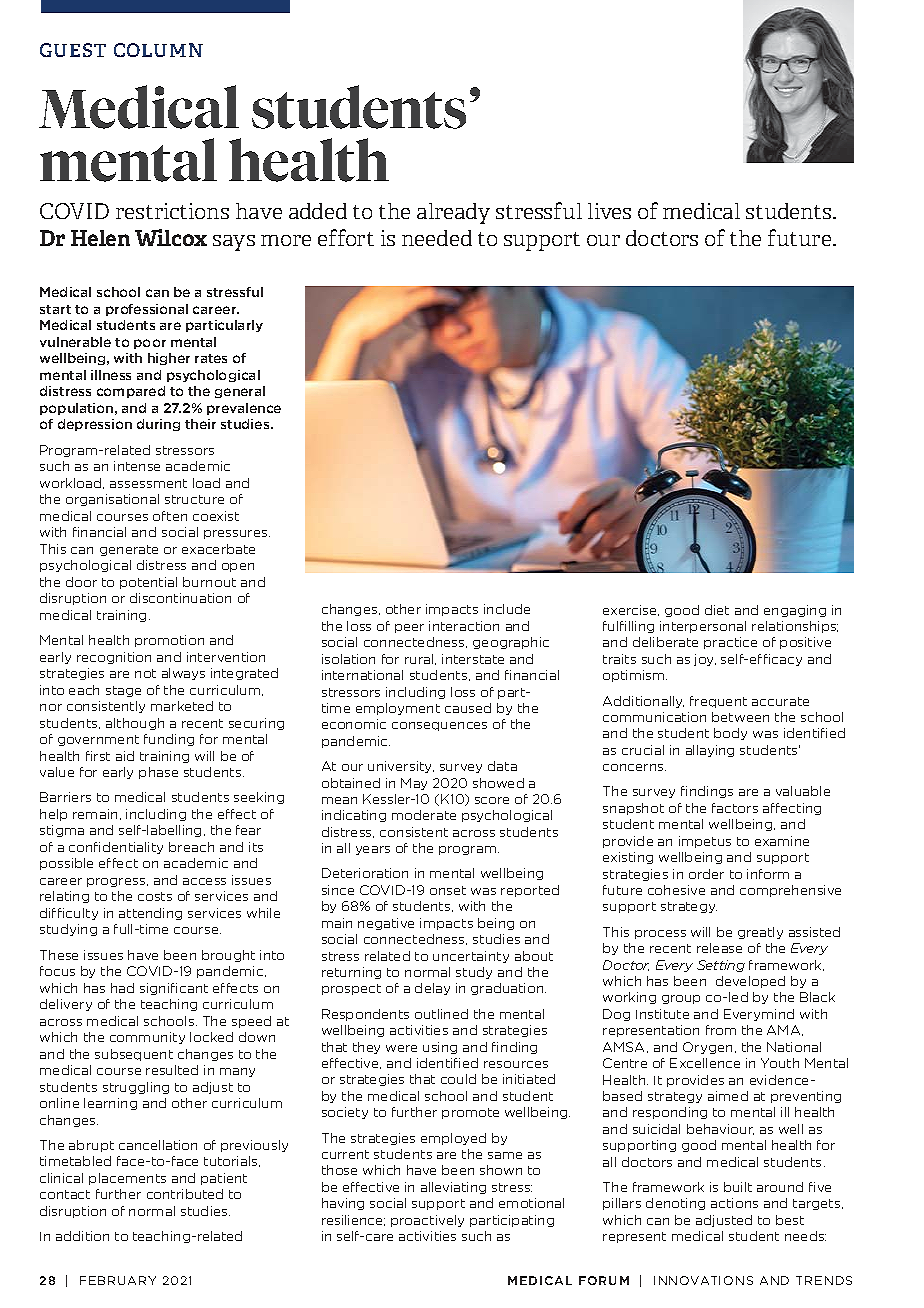 The width and height of the screenshot is (924, 1308). I want to click on lives, so click(609, 211).
